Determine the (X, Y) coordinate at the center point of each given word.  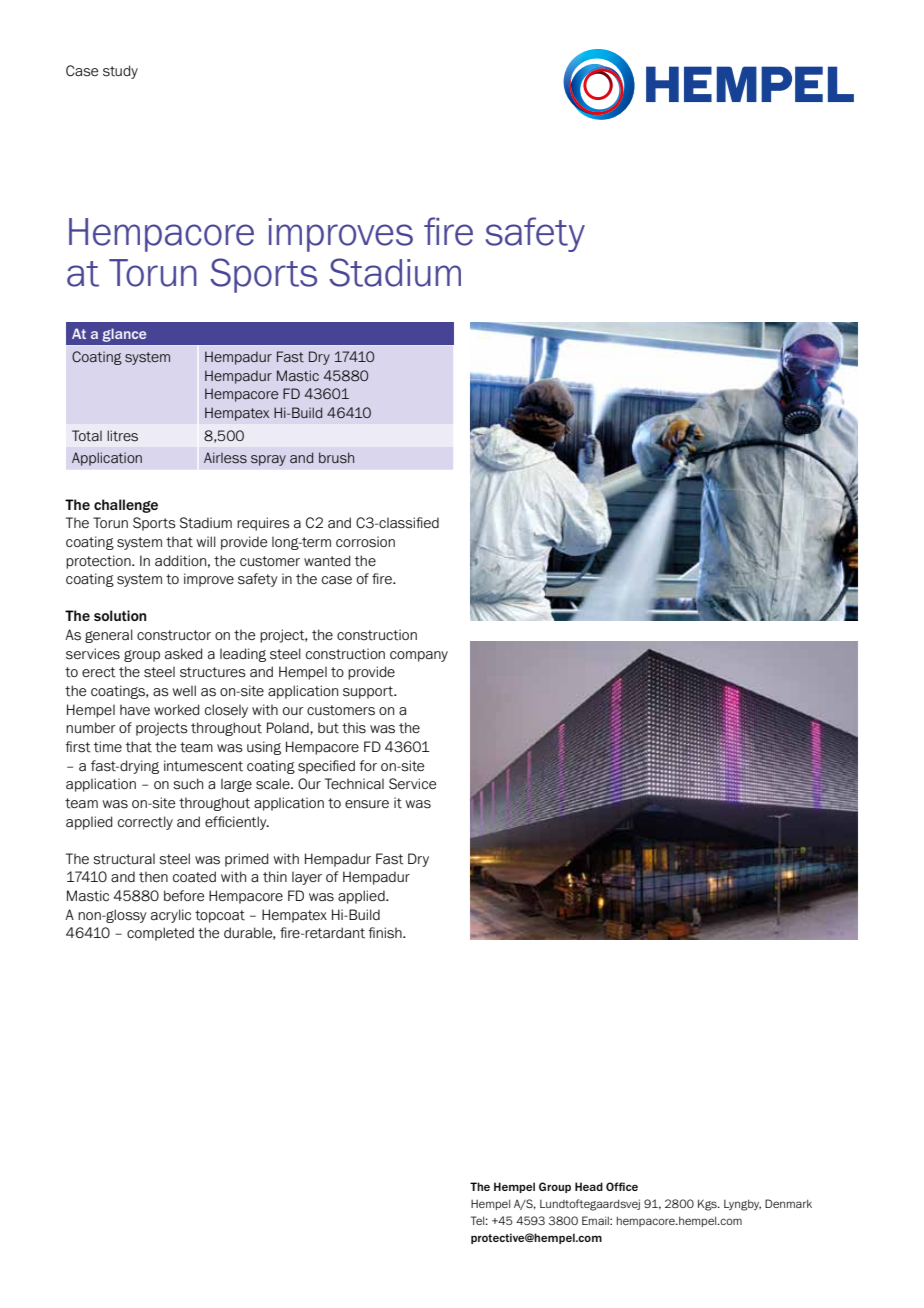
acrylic (171, 916)
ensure (367, 804)
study (120, 72)
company (419, 656)
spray (268, 460)
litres (122, 436)
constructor (174, 635)
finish (386, 933)
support (369, 692)
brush (336, 458)
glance (124, 335)
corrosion (365, 542)
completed (160, 934)
